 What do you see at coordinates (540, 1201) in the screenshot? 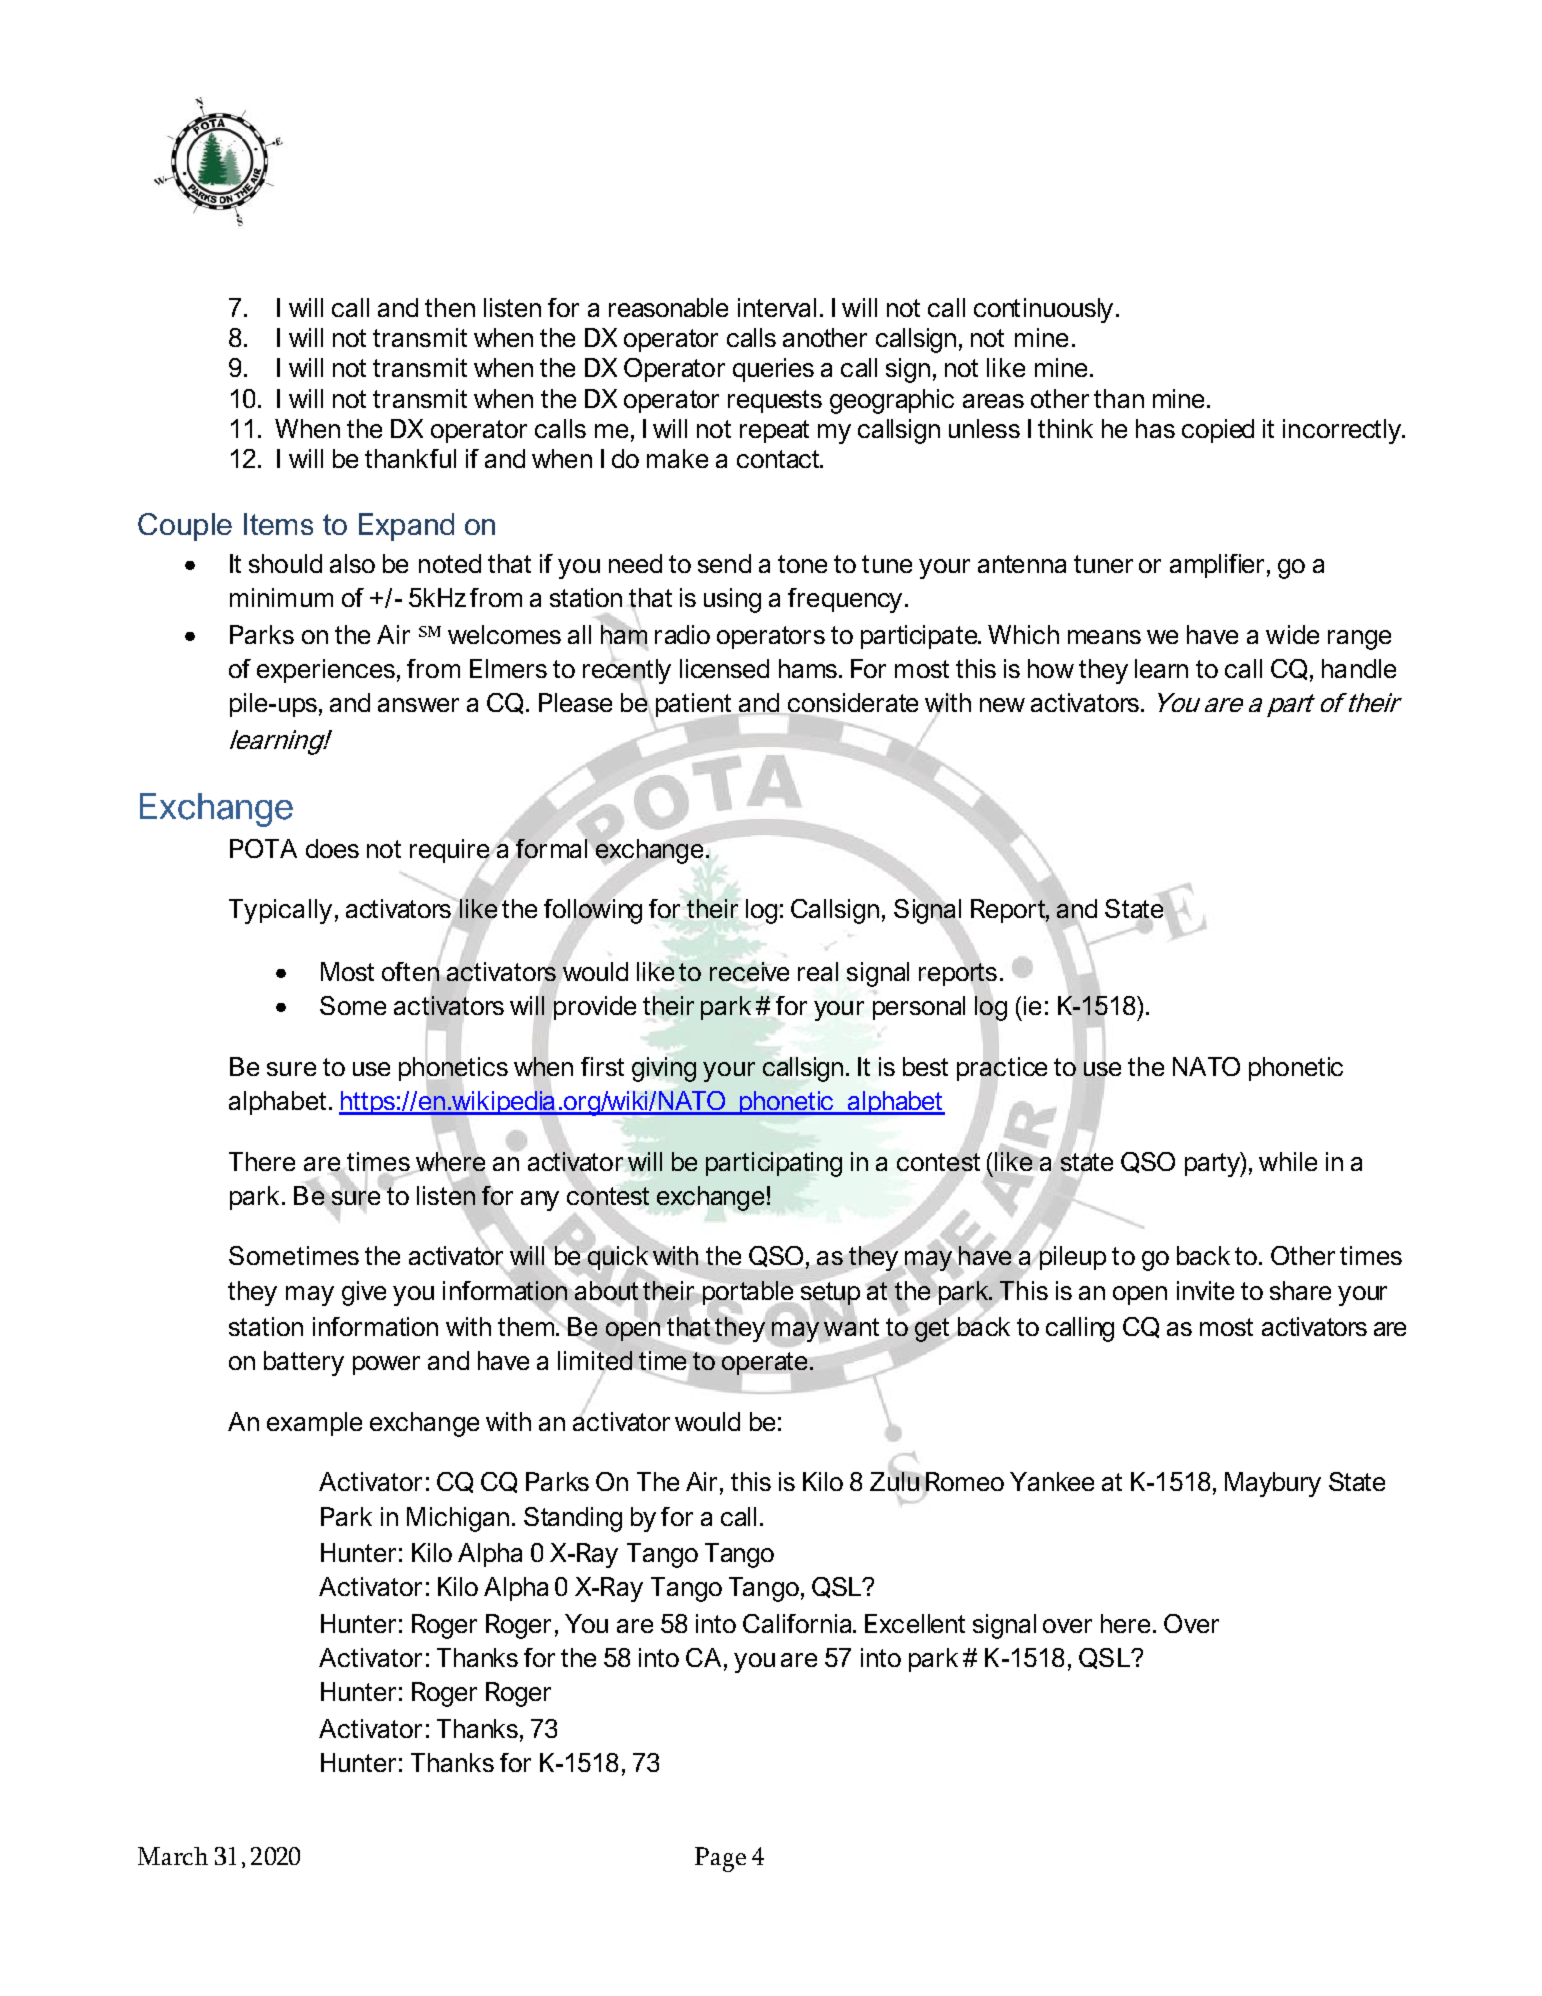
I see `any` at bounding box center [540, 1201].
